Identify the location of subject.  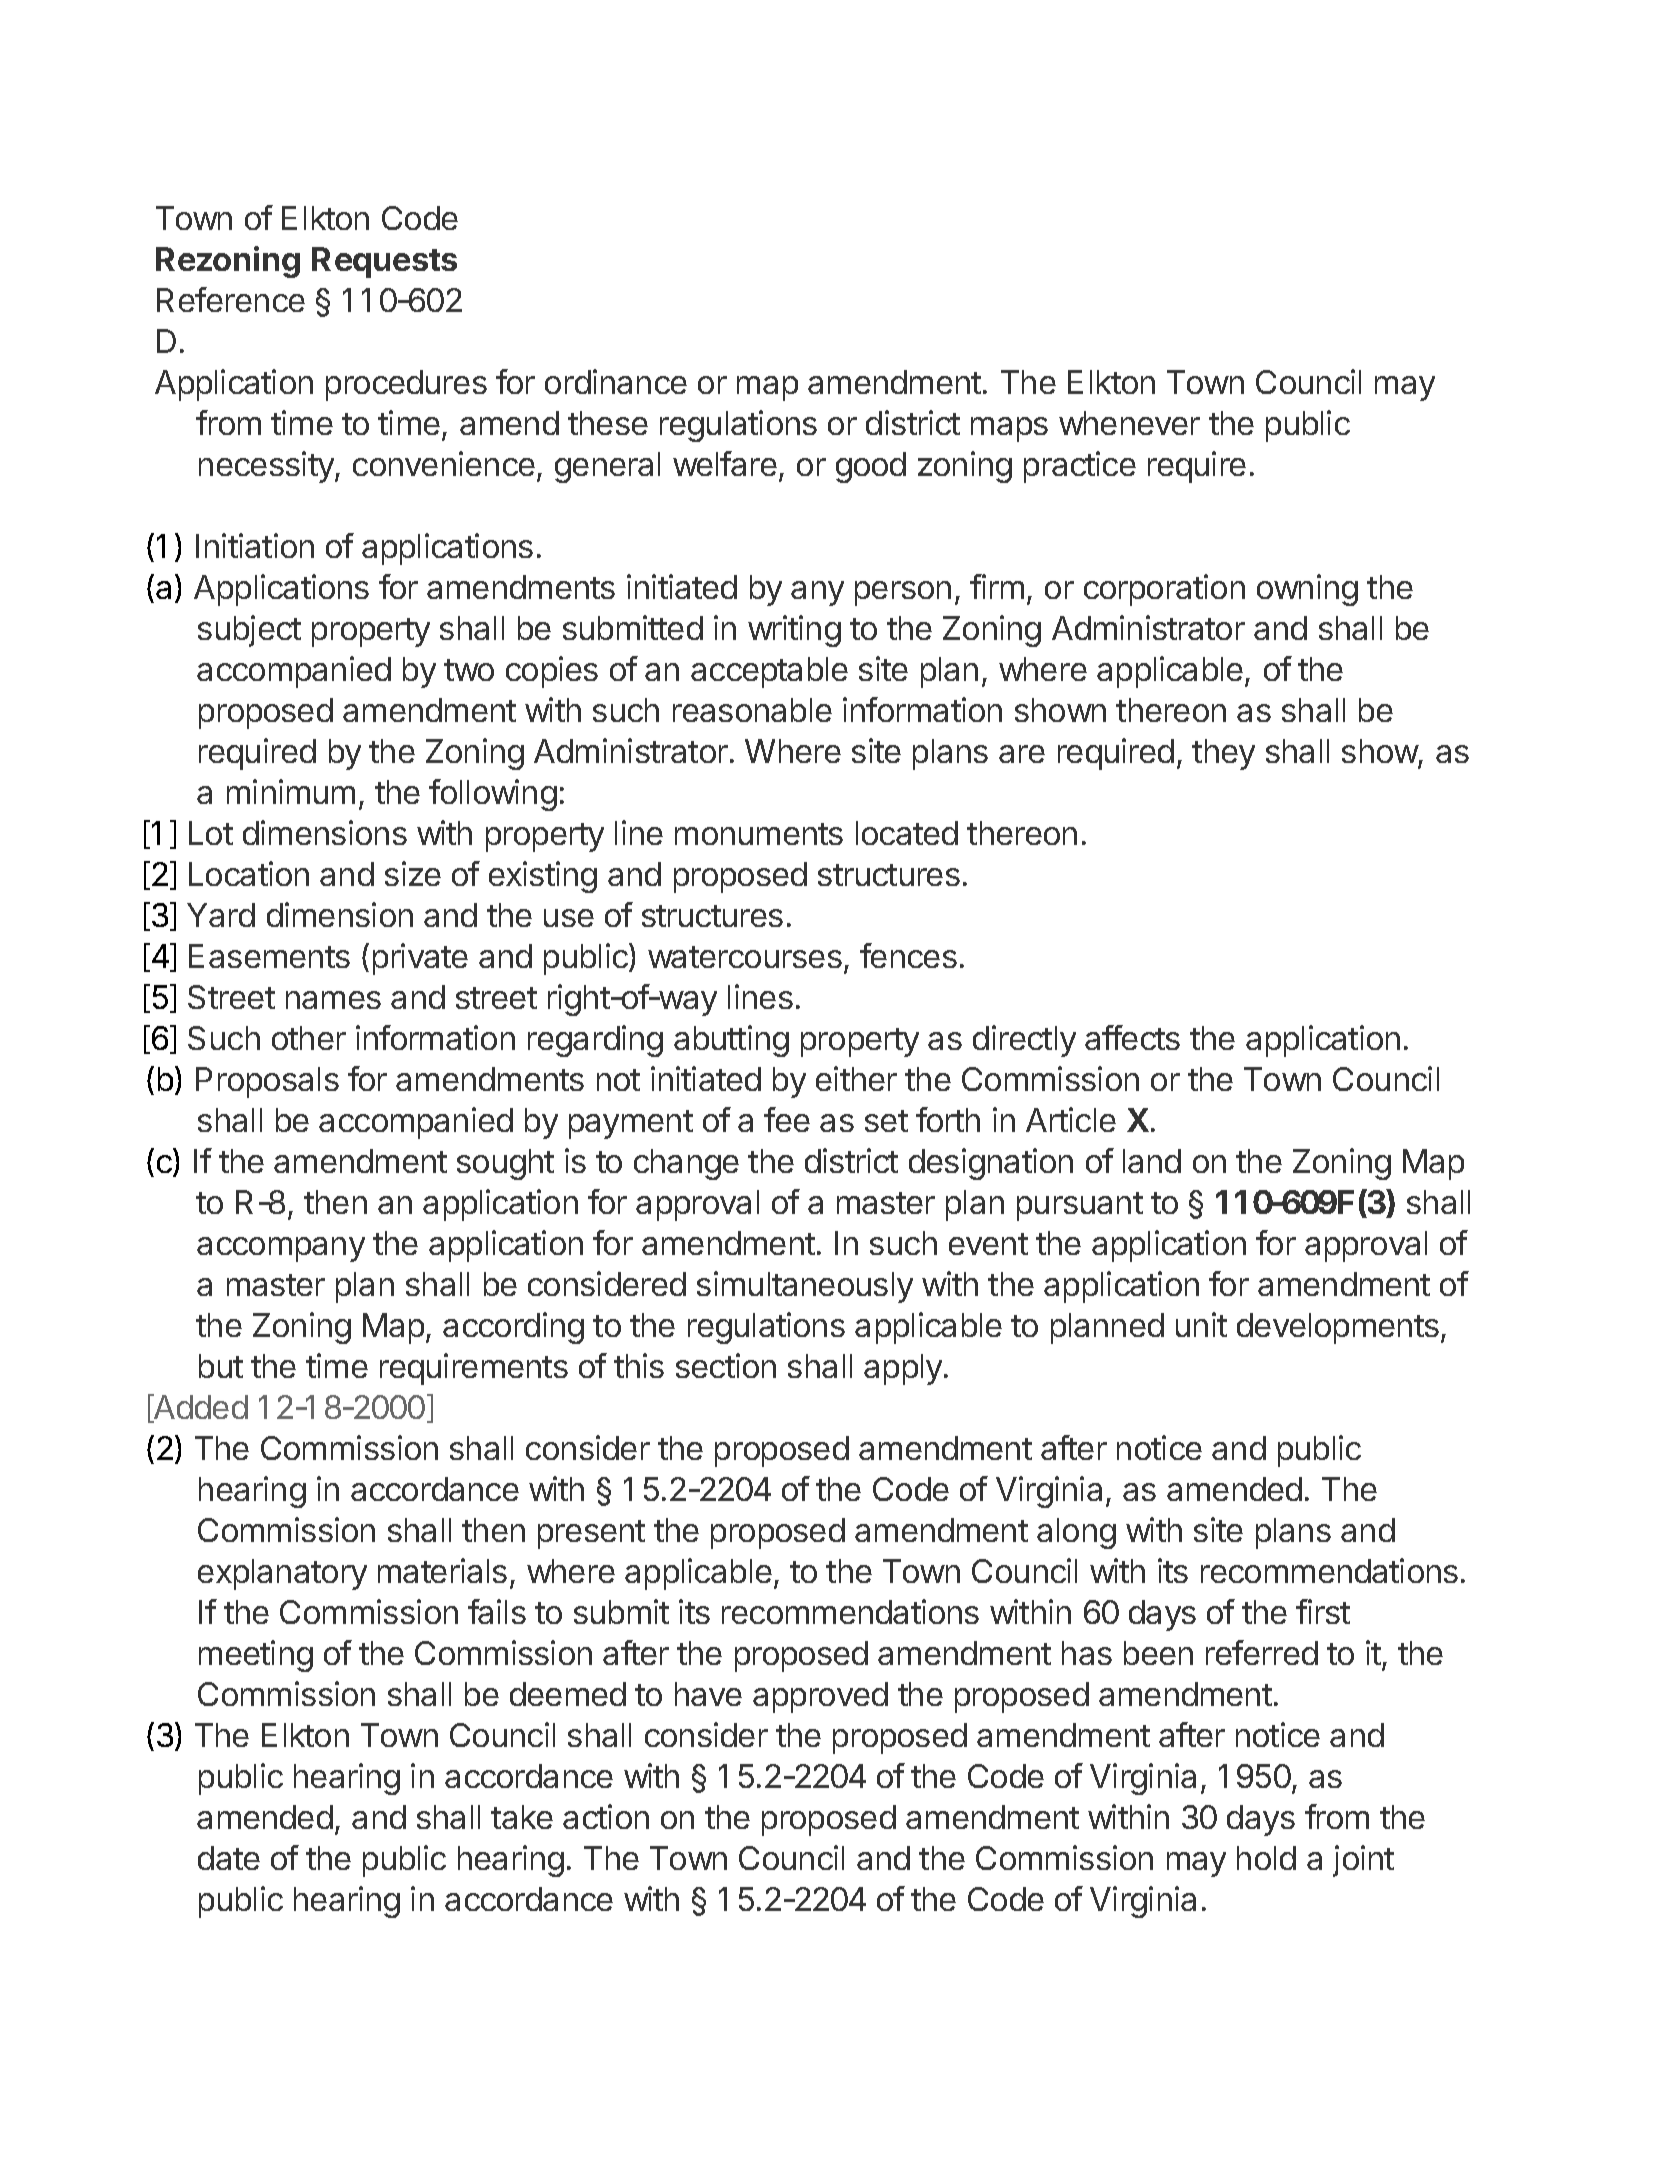
(249, 631).
